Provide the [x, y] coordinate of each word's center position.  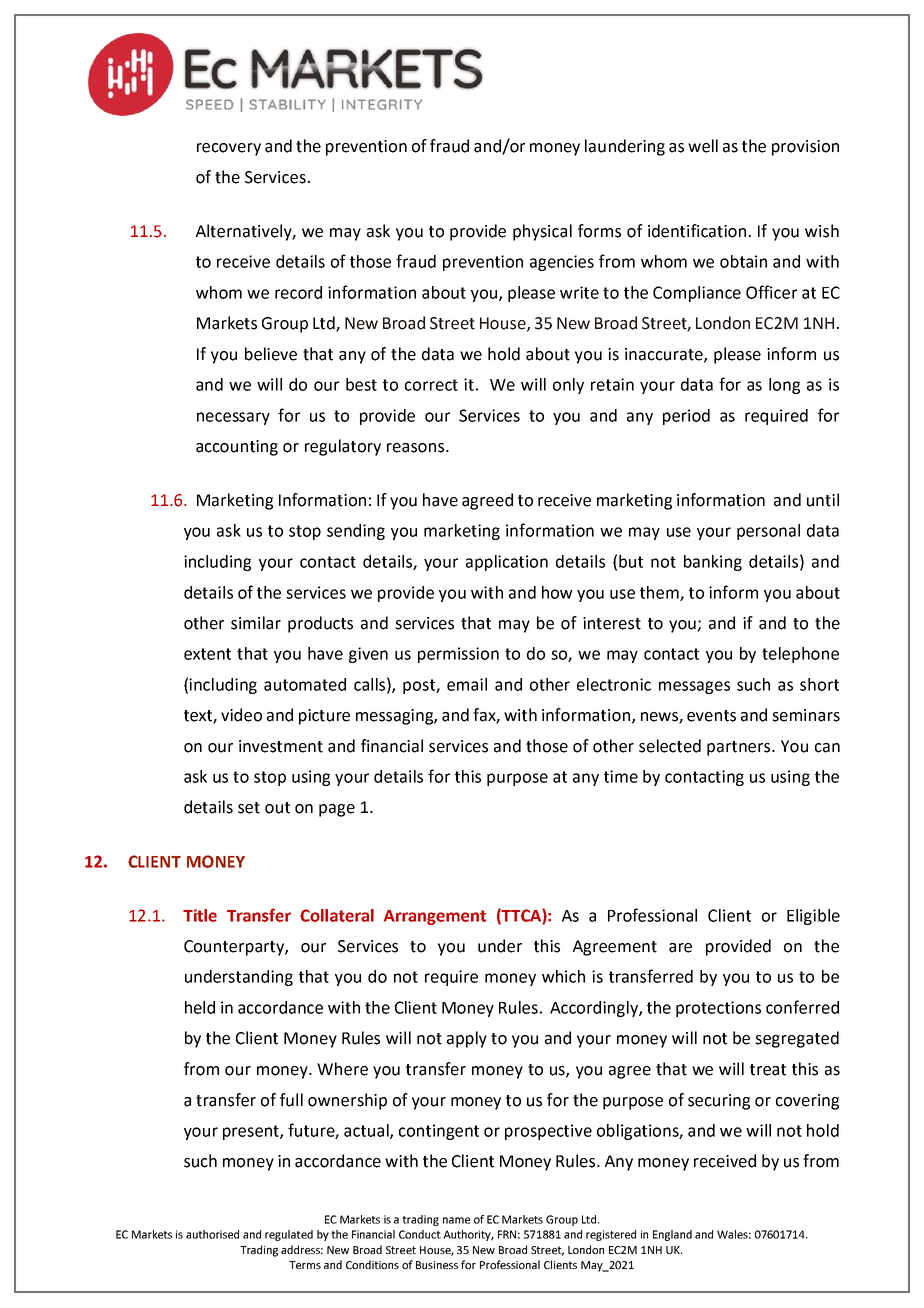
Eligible [813, 917]
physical [542, 232]
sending [356, 532]
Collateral [337, 915]
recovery [229, 149]
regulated [289, 1235]
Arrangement [435, 917]
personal [768, 532]
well [703, 146]
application [507, 563]
